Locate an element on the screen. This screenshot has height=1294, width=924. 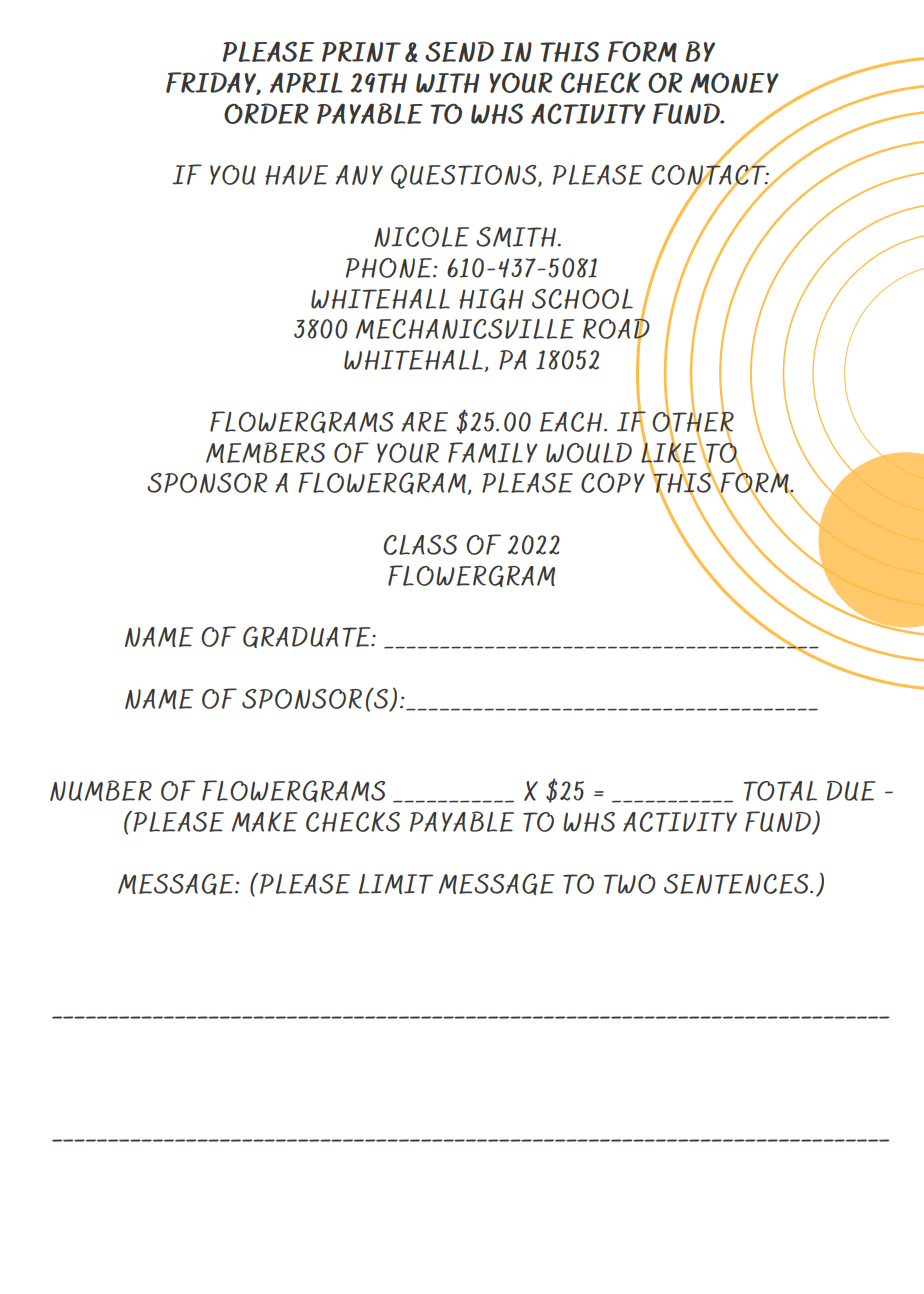
WITH is located at coordinates (448, 83).
